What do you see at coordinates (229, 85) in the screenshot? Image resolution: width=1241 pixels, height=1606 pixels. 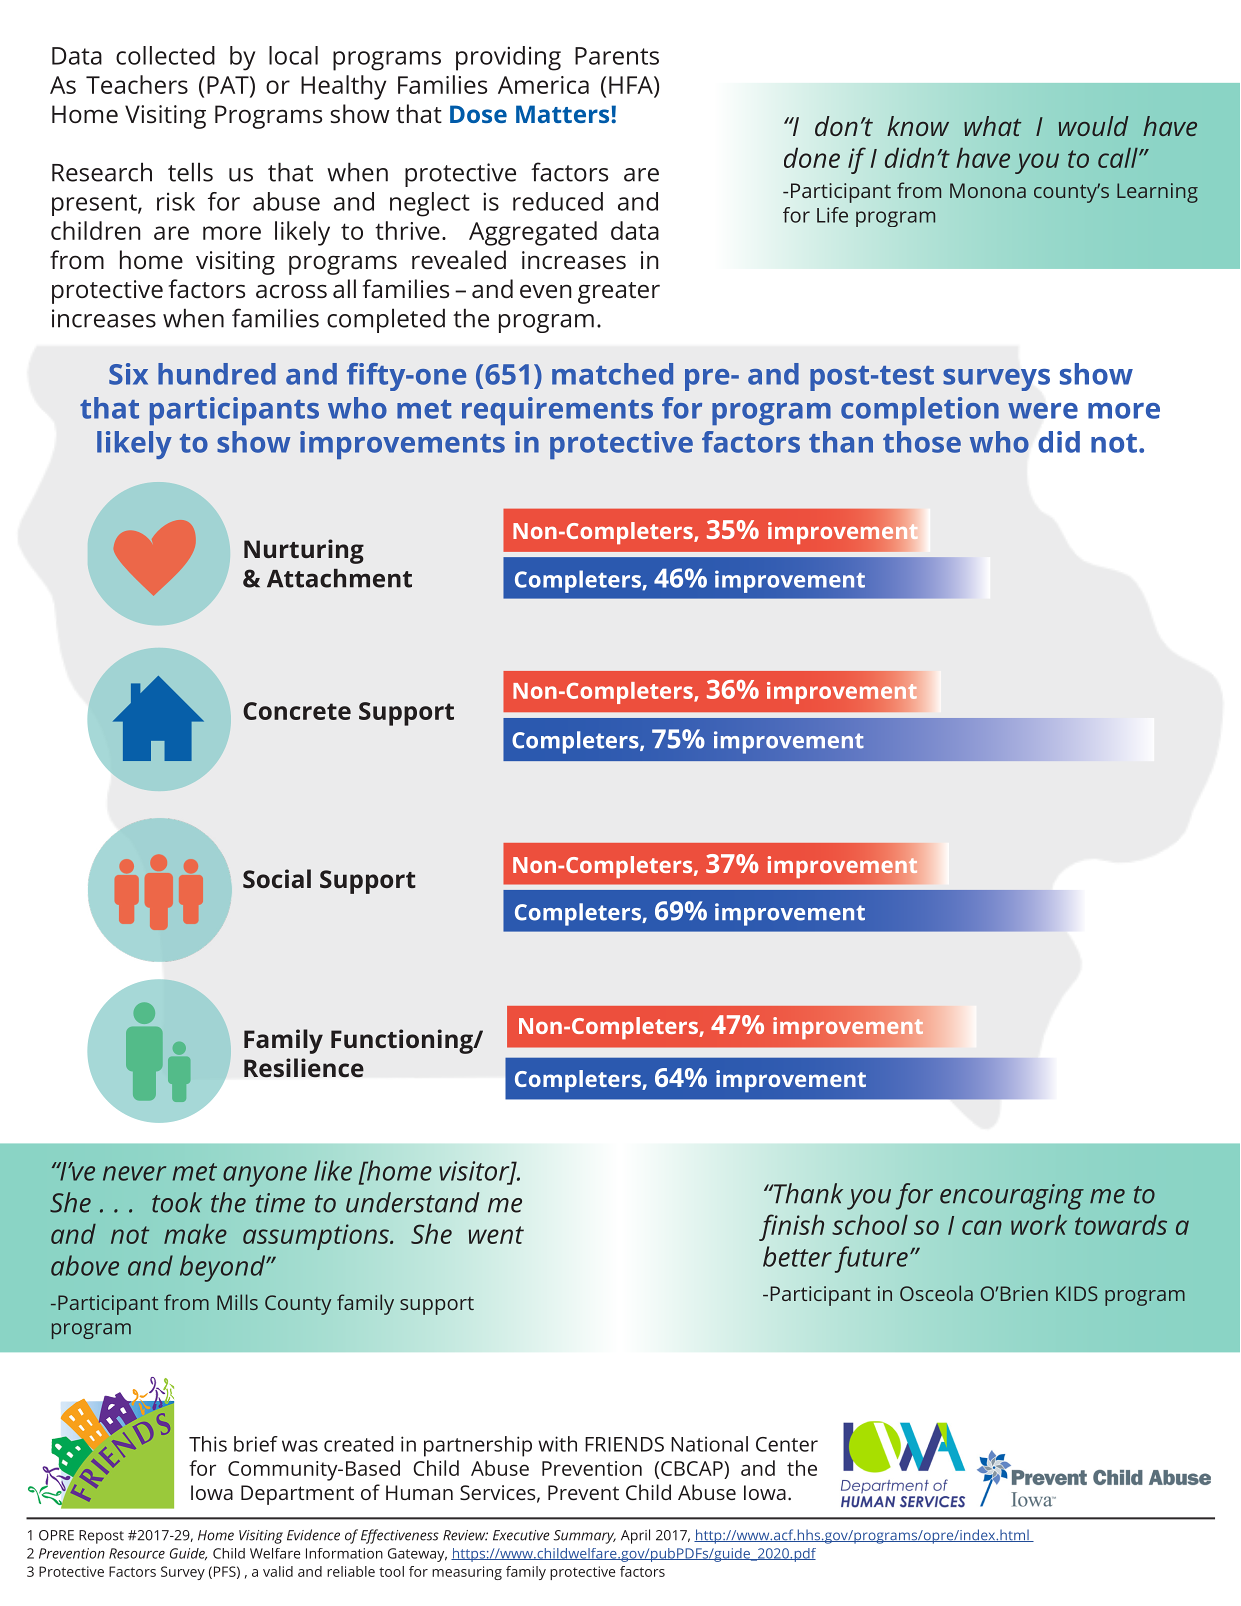 I see `PAT` at bounding box center [229, 85].
